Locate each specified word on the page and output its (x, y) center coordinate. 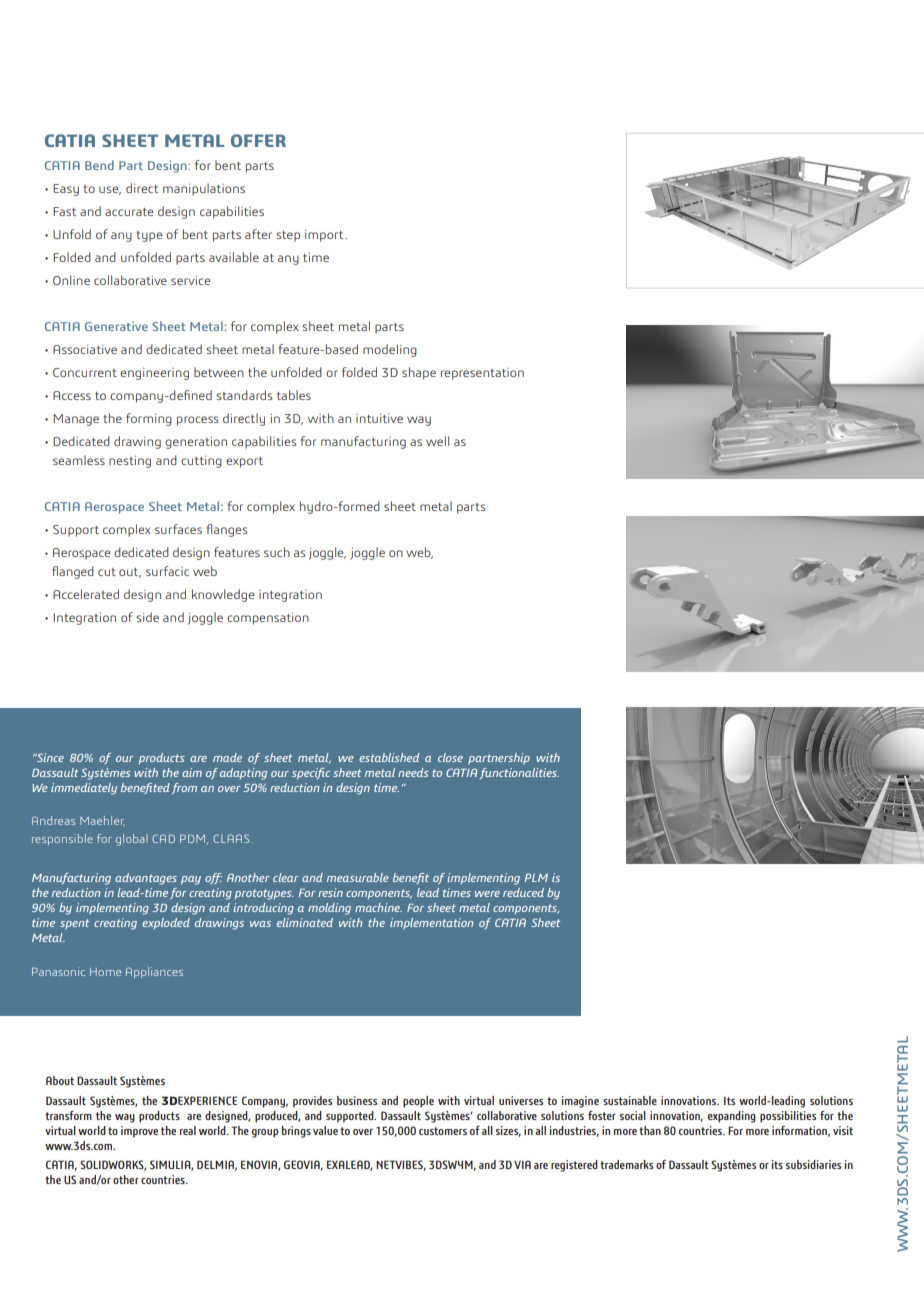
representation (482, 374)
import (325, 236)
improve (139, 1132)
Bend (99, 165)
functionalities (519, 773)
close (450, 757)
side (147, 617)
